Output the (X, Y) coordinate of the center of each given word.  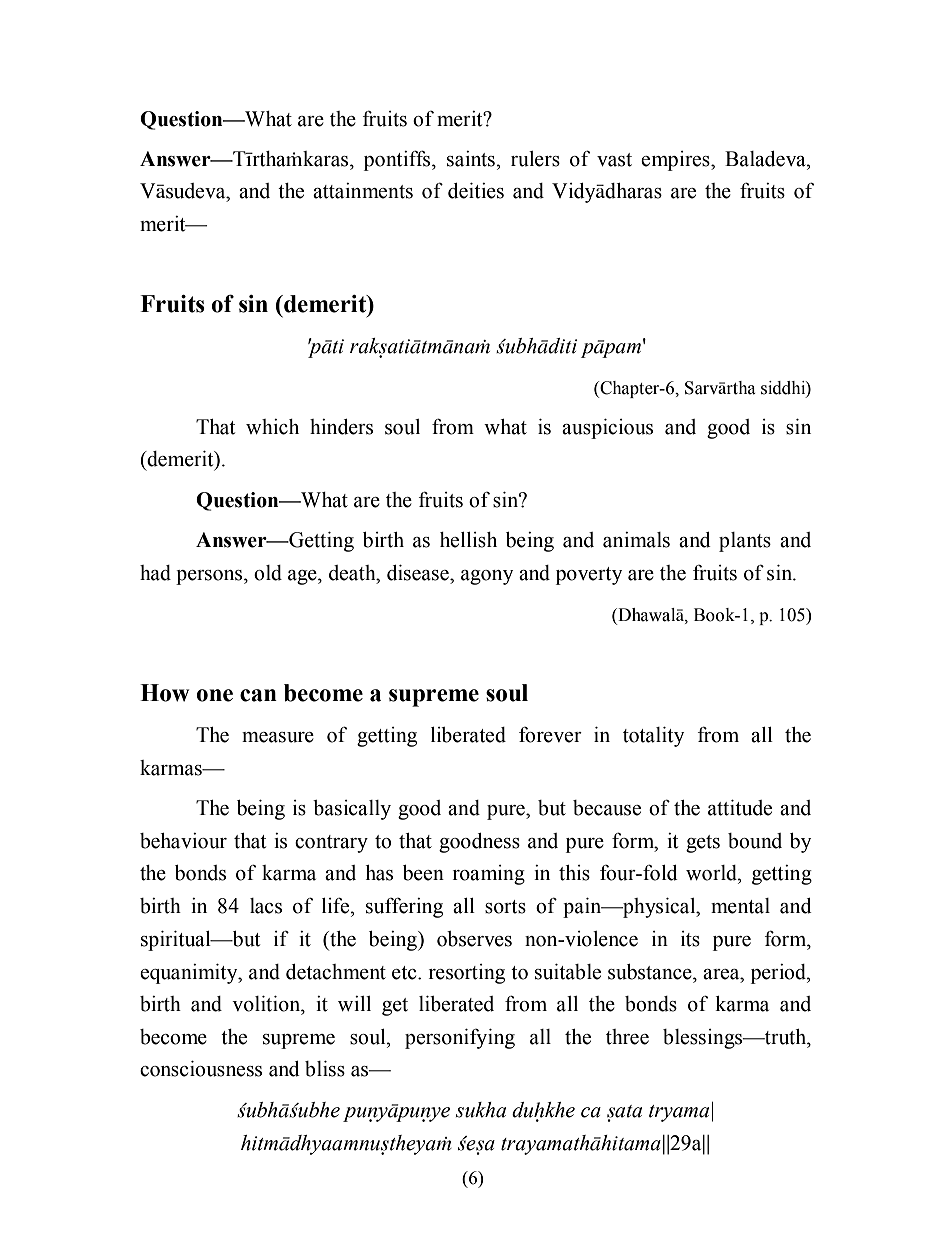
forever (550, 735)
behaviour (183, 841)
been (423, 873)
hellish (468, 540)
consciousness (201, 1069)
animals (636, 540)
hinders (341, 427)
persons (210, 577)
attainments (363, 191)
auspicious (607, 429)
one (214, 695)
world (712, 873)
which (272, 427)
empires (676, 161)
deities (476, 191)
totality (653, 737)
